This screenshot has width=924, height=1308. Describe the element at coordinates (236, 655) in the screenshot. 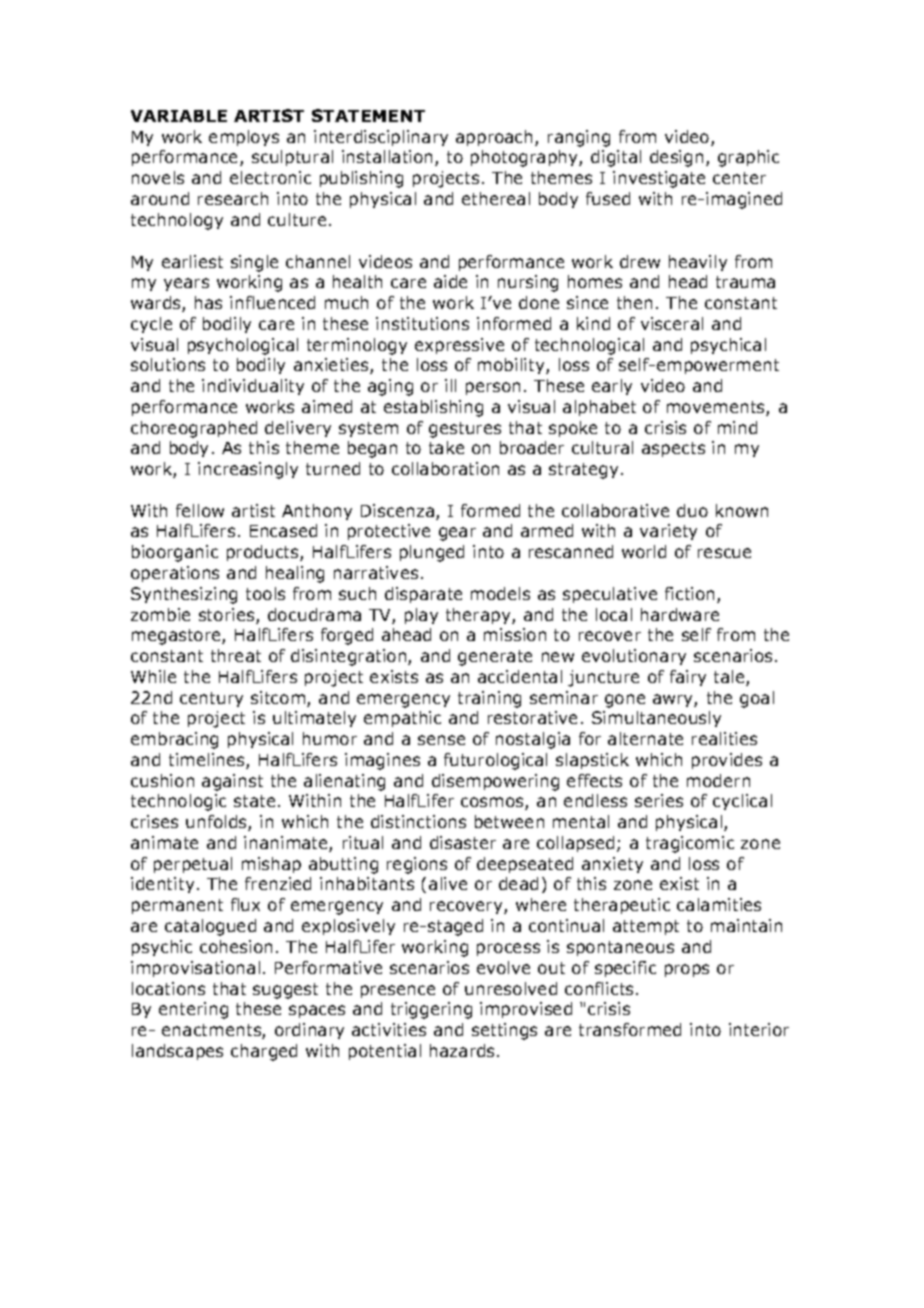

I see `threat` at that location.
